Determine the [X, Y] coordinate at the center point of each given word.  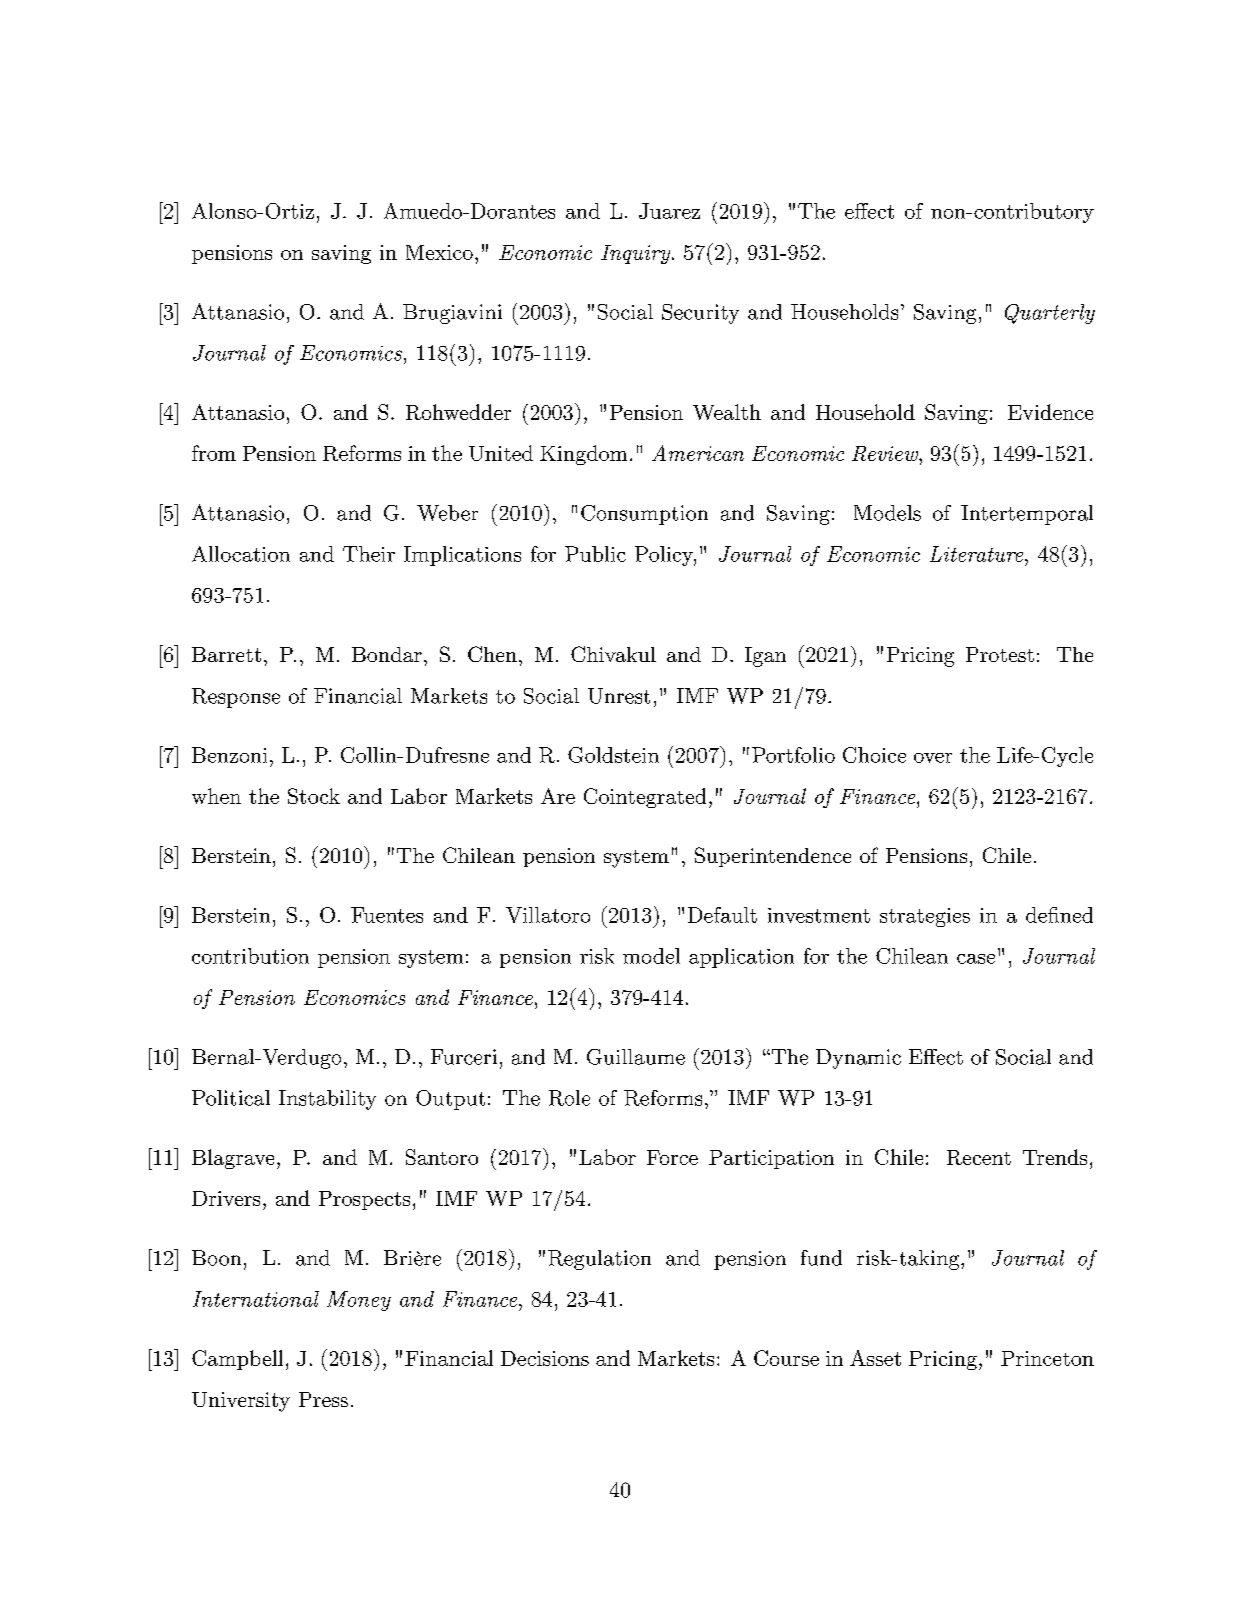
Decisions [545, 1358]
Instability [327, 1100]
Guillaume [636, 1057]
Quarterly [1050, 314]
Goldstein [613, 755]
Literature [978, 554]
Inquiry [637, 254]
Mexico [439, 252]
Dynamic [858, 1059]
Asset [875, 1358]
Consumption [644, 515]
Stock [314, 796]
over [933, 758]
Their [369, 554]
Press [323, 1399]
